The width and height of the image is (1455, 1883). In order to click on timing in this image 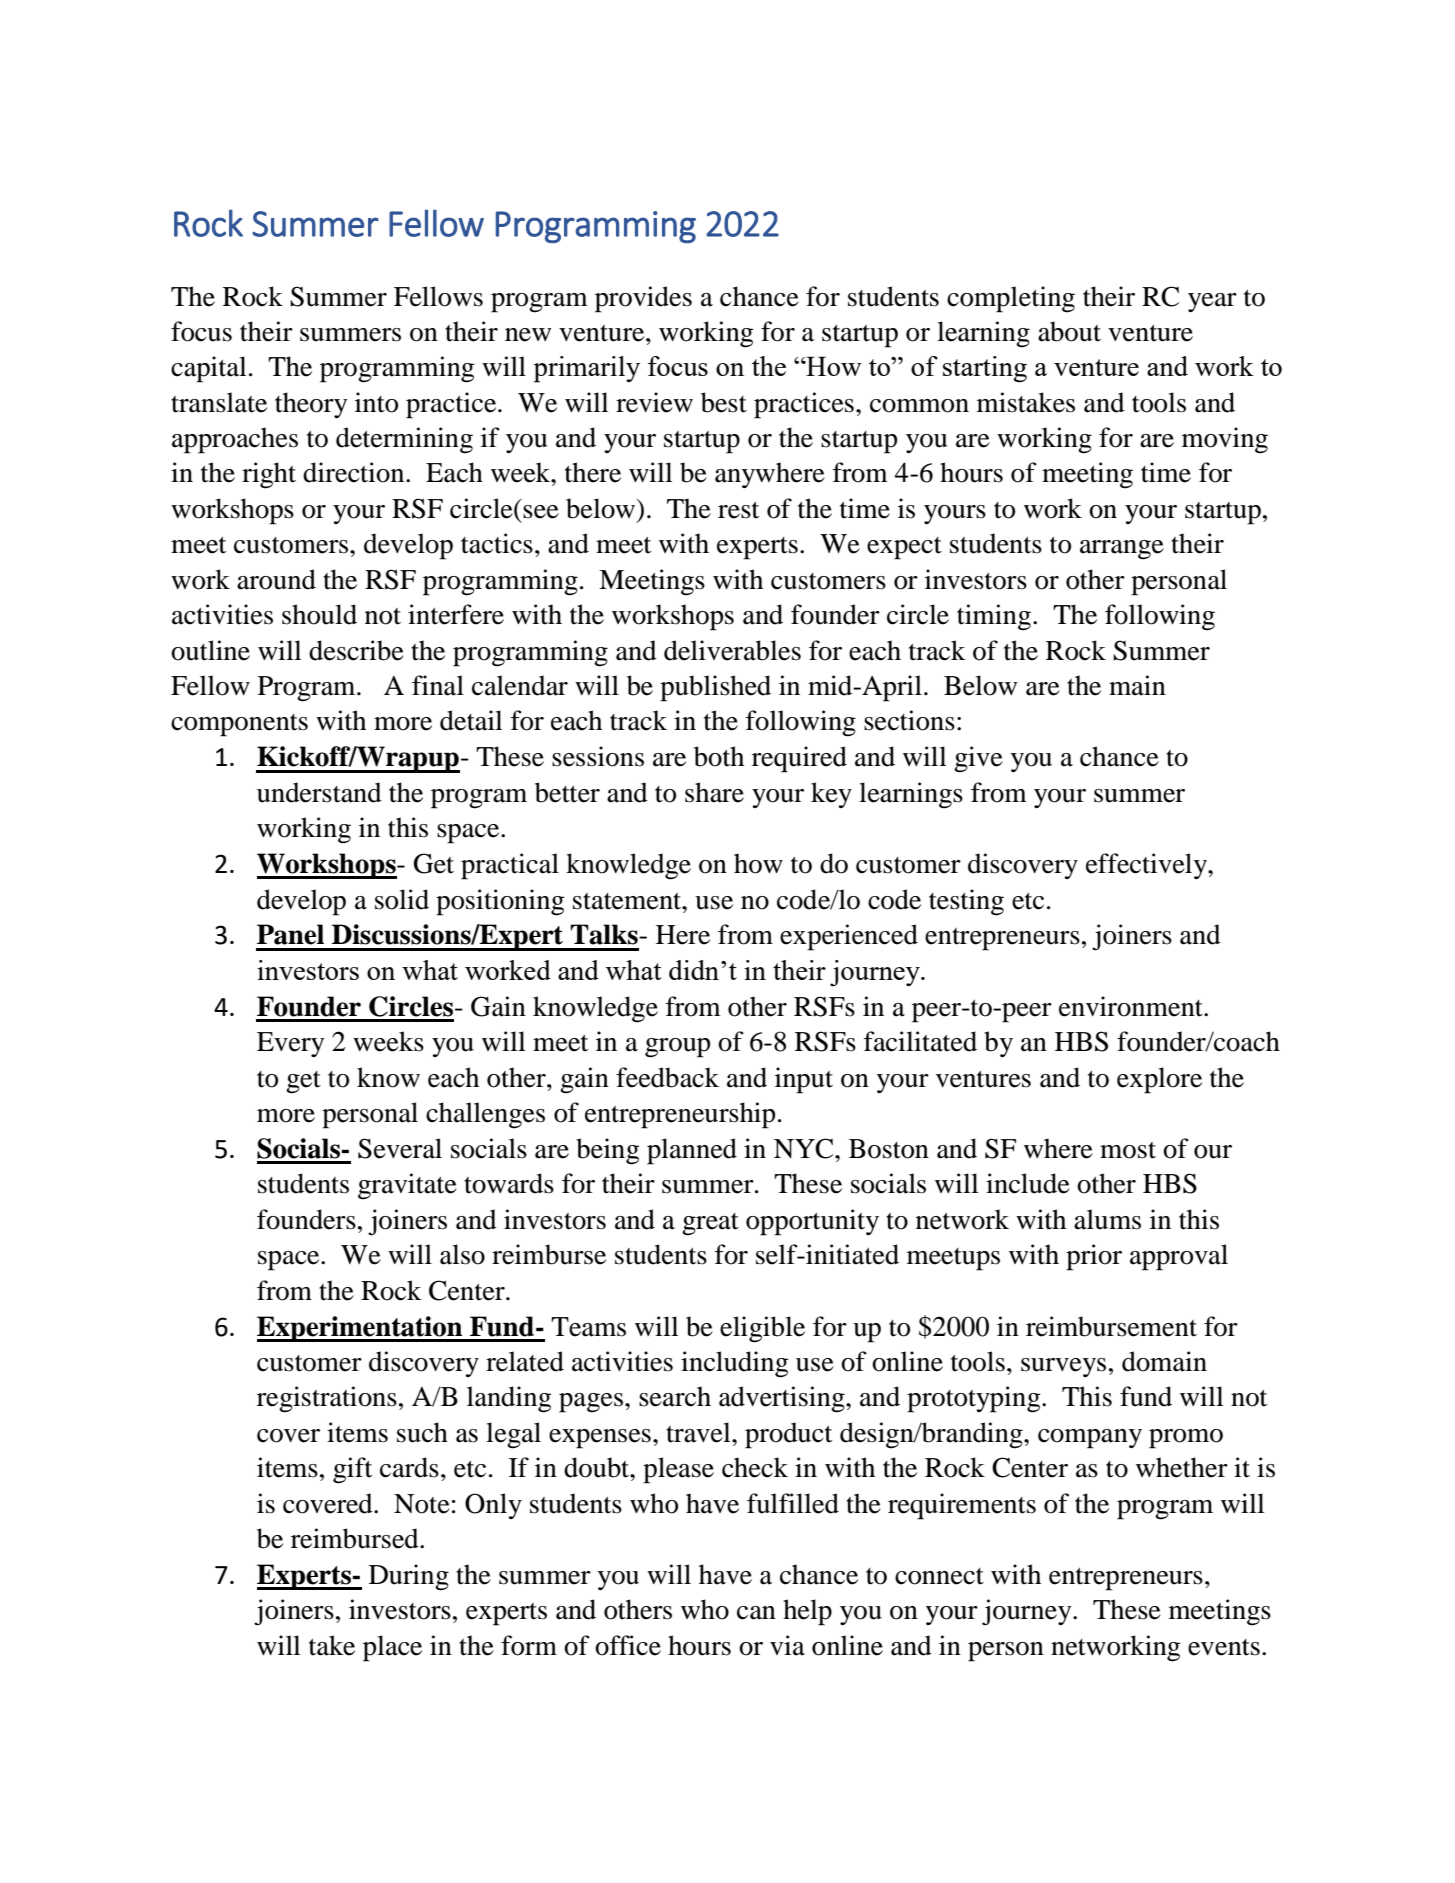, I will do `click(994, 617)`.
